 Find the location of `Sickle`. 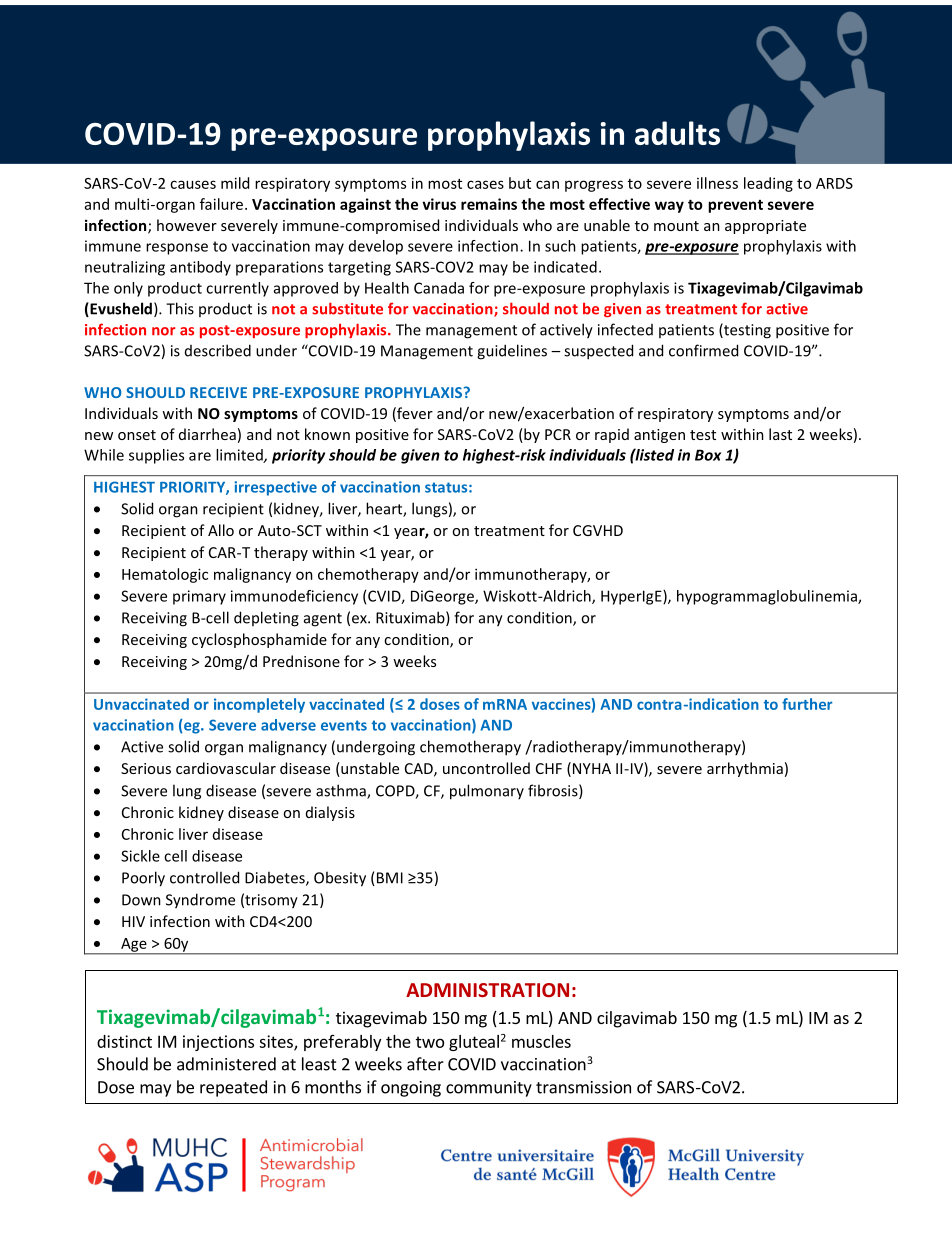

Sickle is located at coordinates (140, 856).
